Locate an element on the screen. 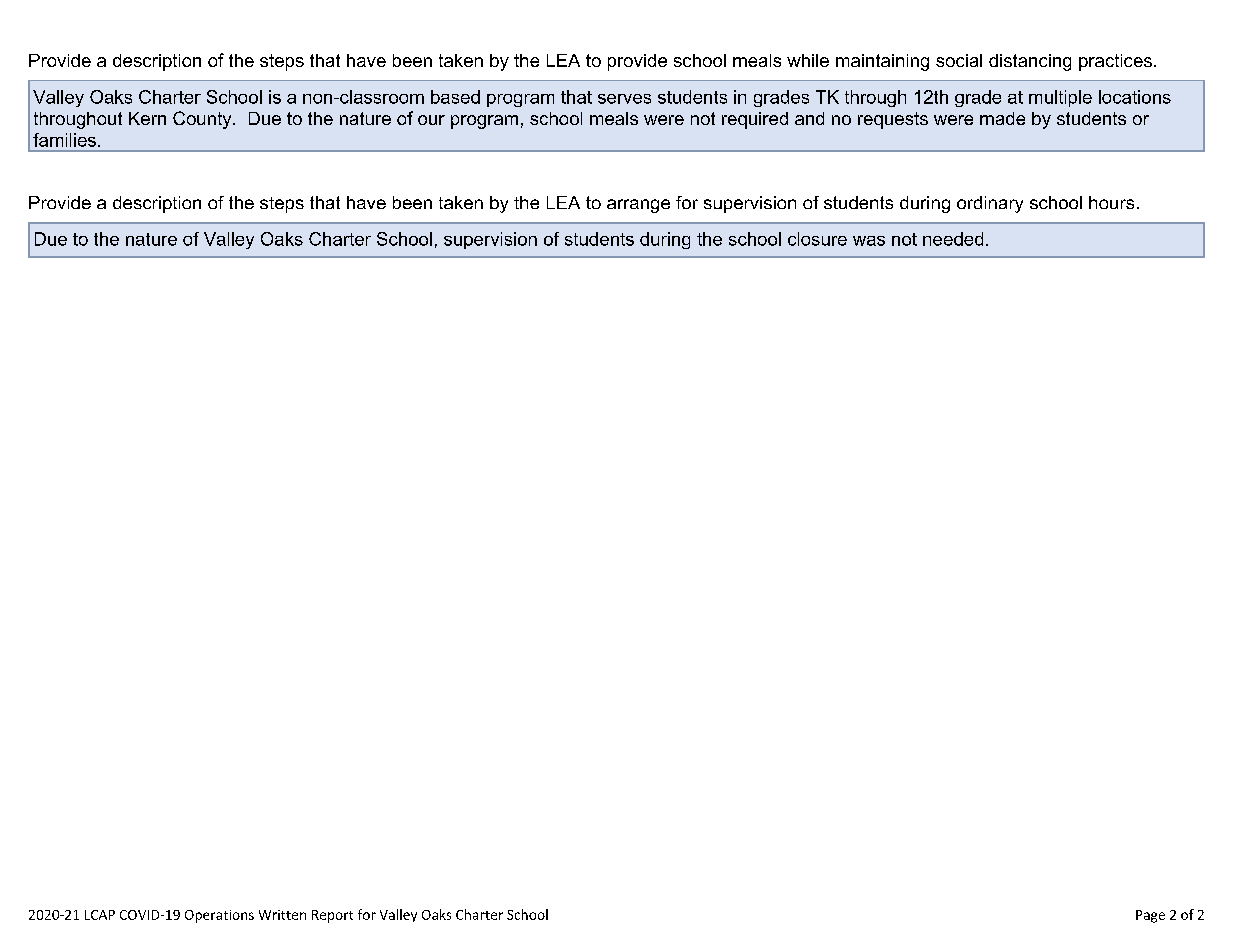  was is located at coordinates (869, 241).
